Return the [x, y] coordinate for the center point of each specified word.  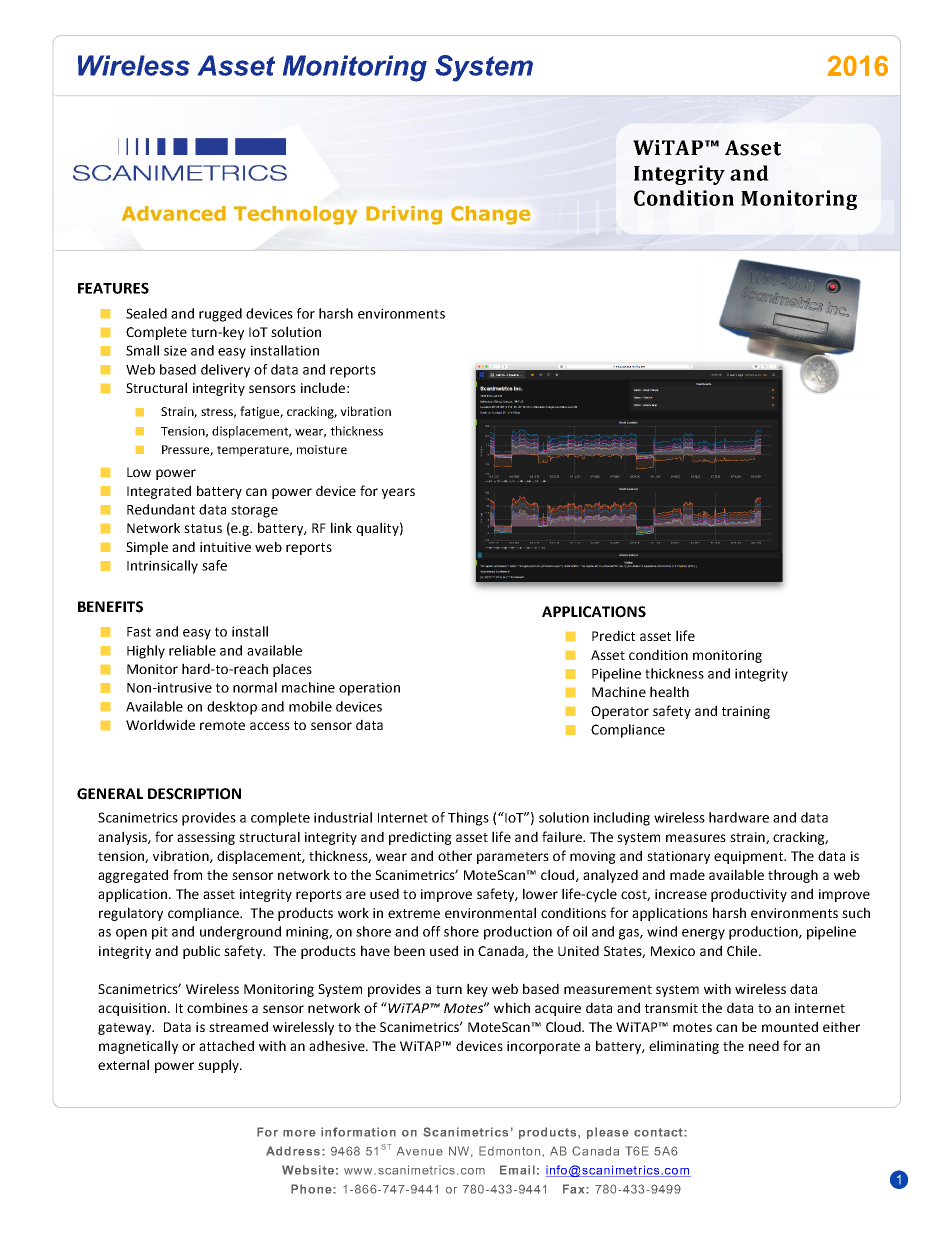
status [203, 528]
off [432, 931]
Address [293, 1151]
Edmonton [509, 1151]
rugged [220, 315]
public [201, 952]
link [341, 527]
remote [222, 725]
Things [468, 819]
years [398, 493]
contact [659, 1132]
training [746, 712]
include [323, 387]
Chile [743, 950]
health [669, 691]
